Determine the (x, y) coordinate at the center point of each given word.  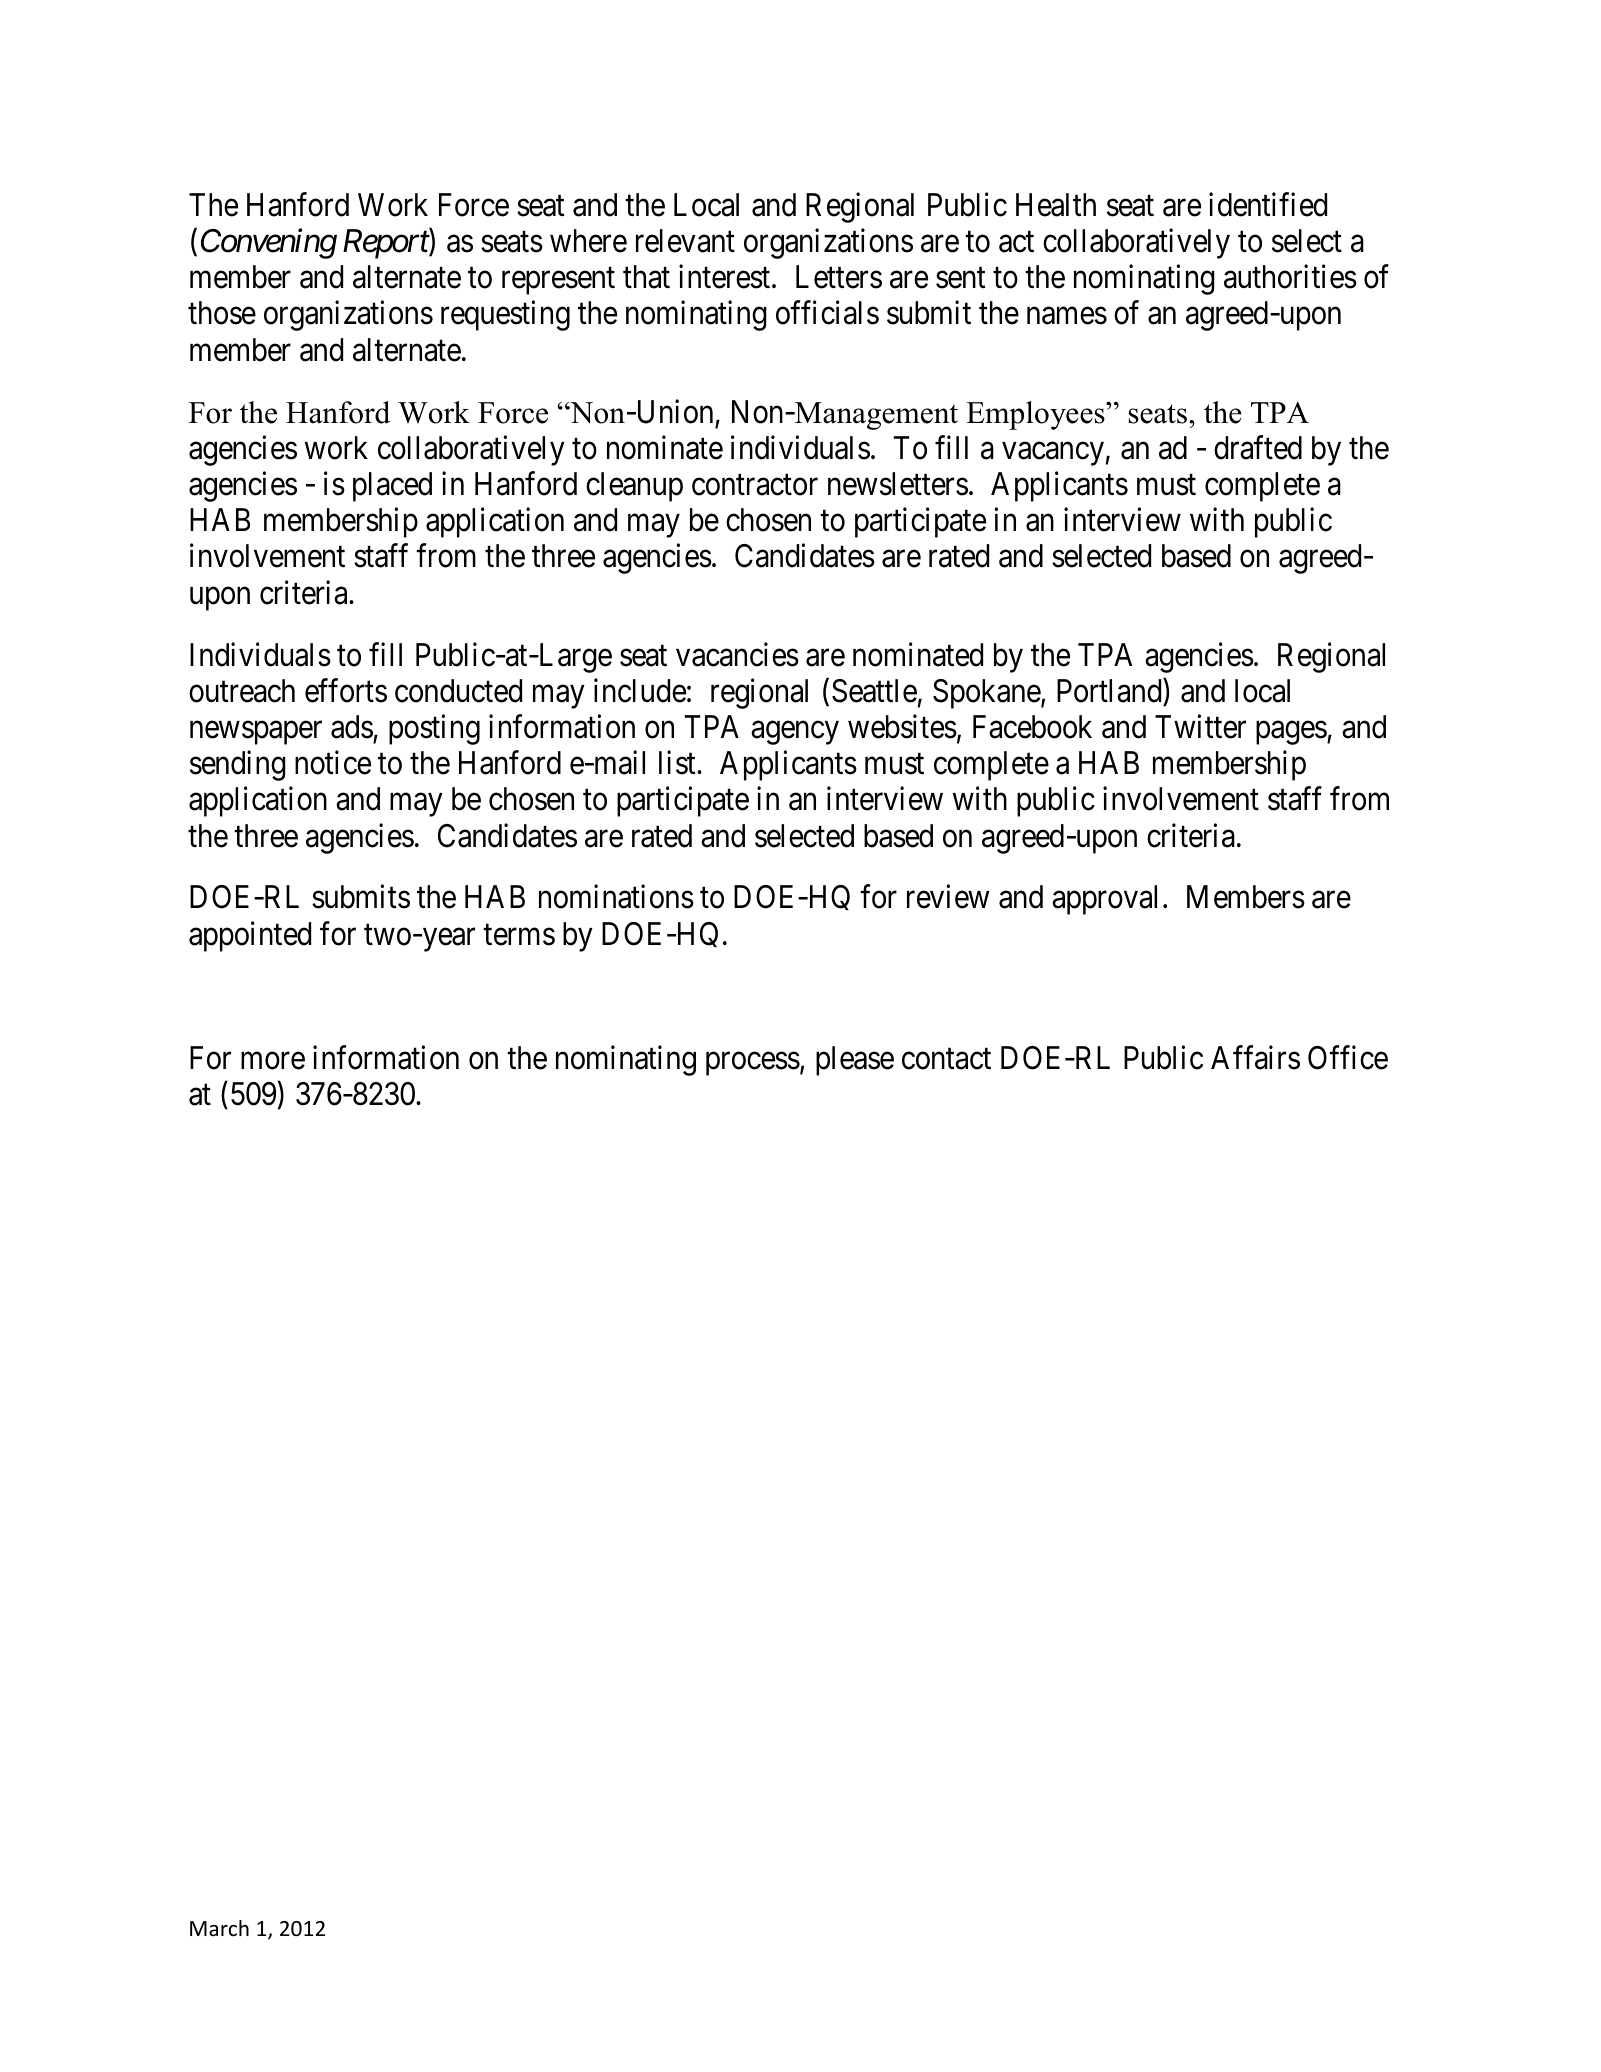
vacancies (737, 654)
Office (1348, 1057)
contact (946, 1059)
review (948, 897)
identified (1268, 205)
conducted (458, 691)
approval (1104, 900)
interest (726, 277)
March (219, 1928)
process (753, 1064)
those (222, 313)
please (855, 1061)
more (273, 1061)
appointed (250, 936)
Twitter (1200, 727)
